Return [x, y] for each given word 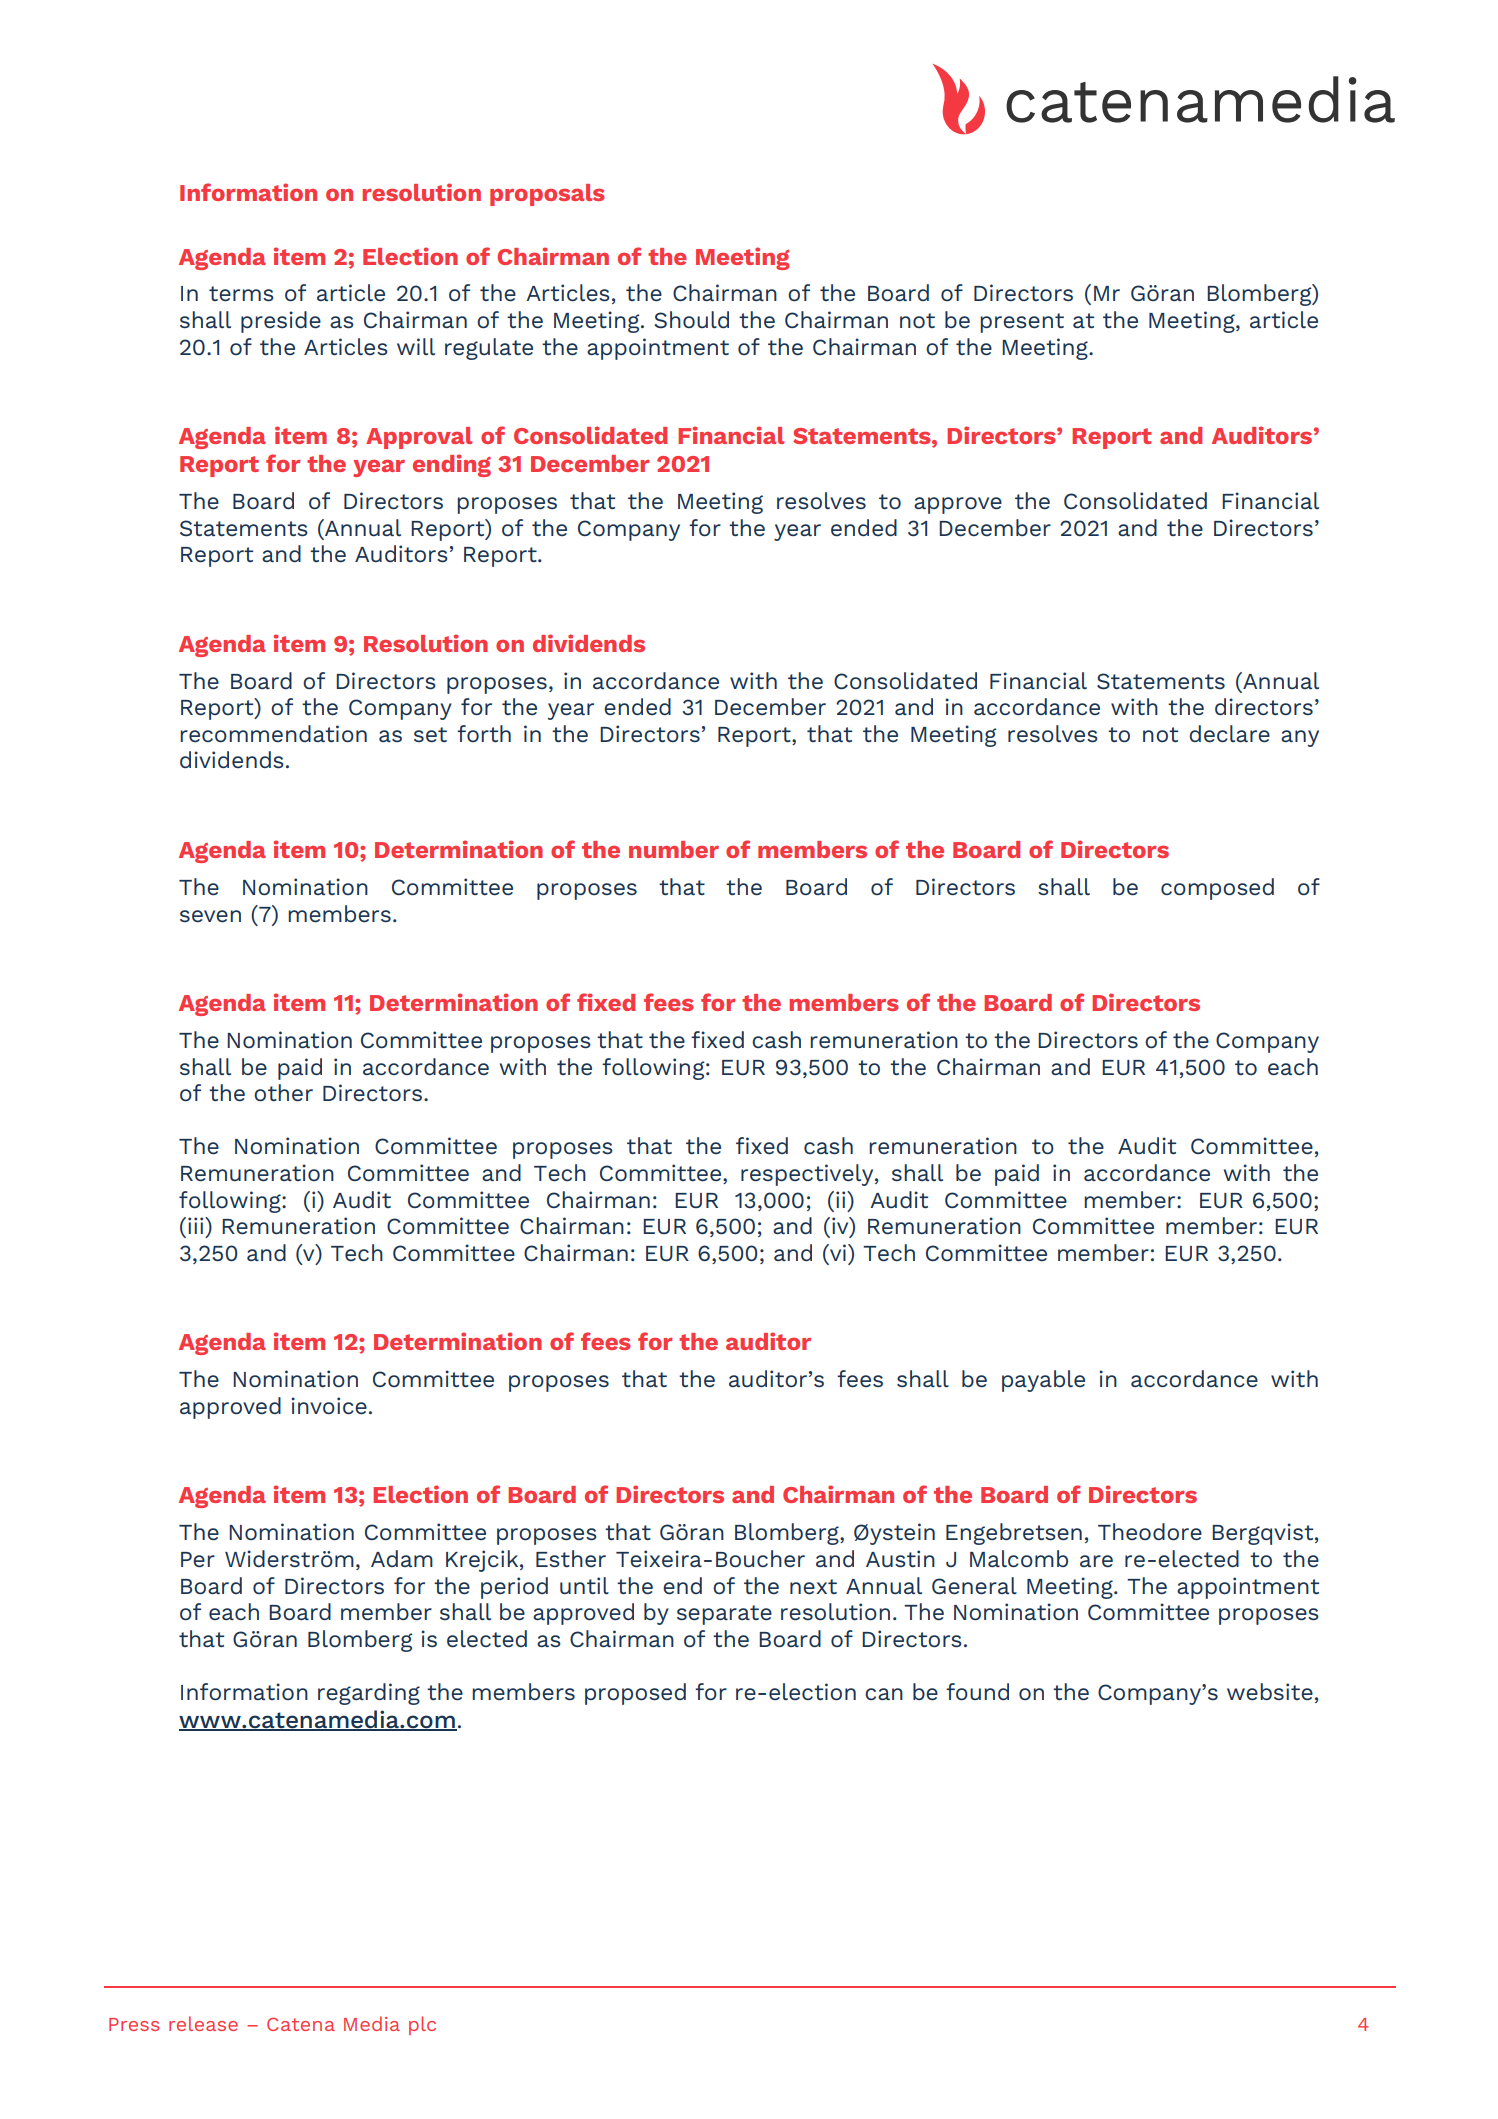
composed [1217, 889]
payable [1043, 1381]
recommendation [273, 734]
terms [241, 294]
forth [484, 733]
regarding [369, 1694]
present [1022, 323]
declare [1229, 734]
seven [210, 916]
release [203, 2023]
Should [691, 320]
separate [724, 1615]
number [674, 849]
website [1270, 1692]
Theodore [1150, 1532]
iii [197, 1225]
